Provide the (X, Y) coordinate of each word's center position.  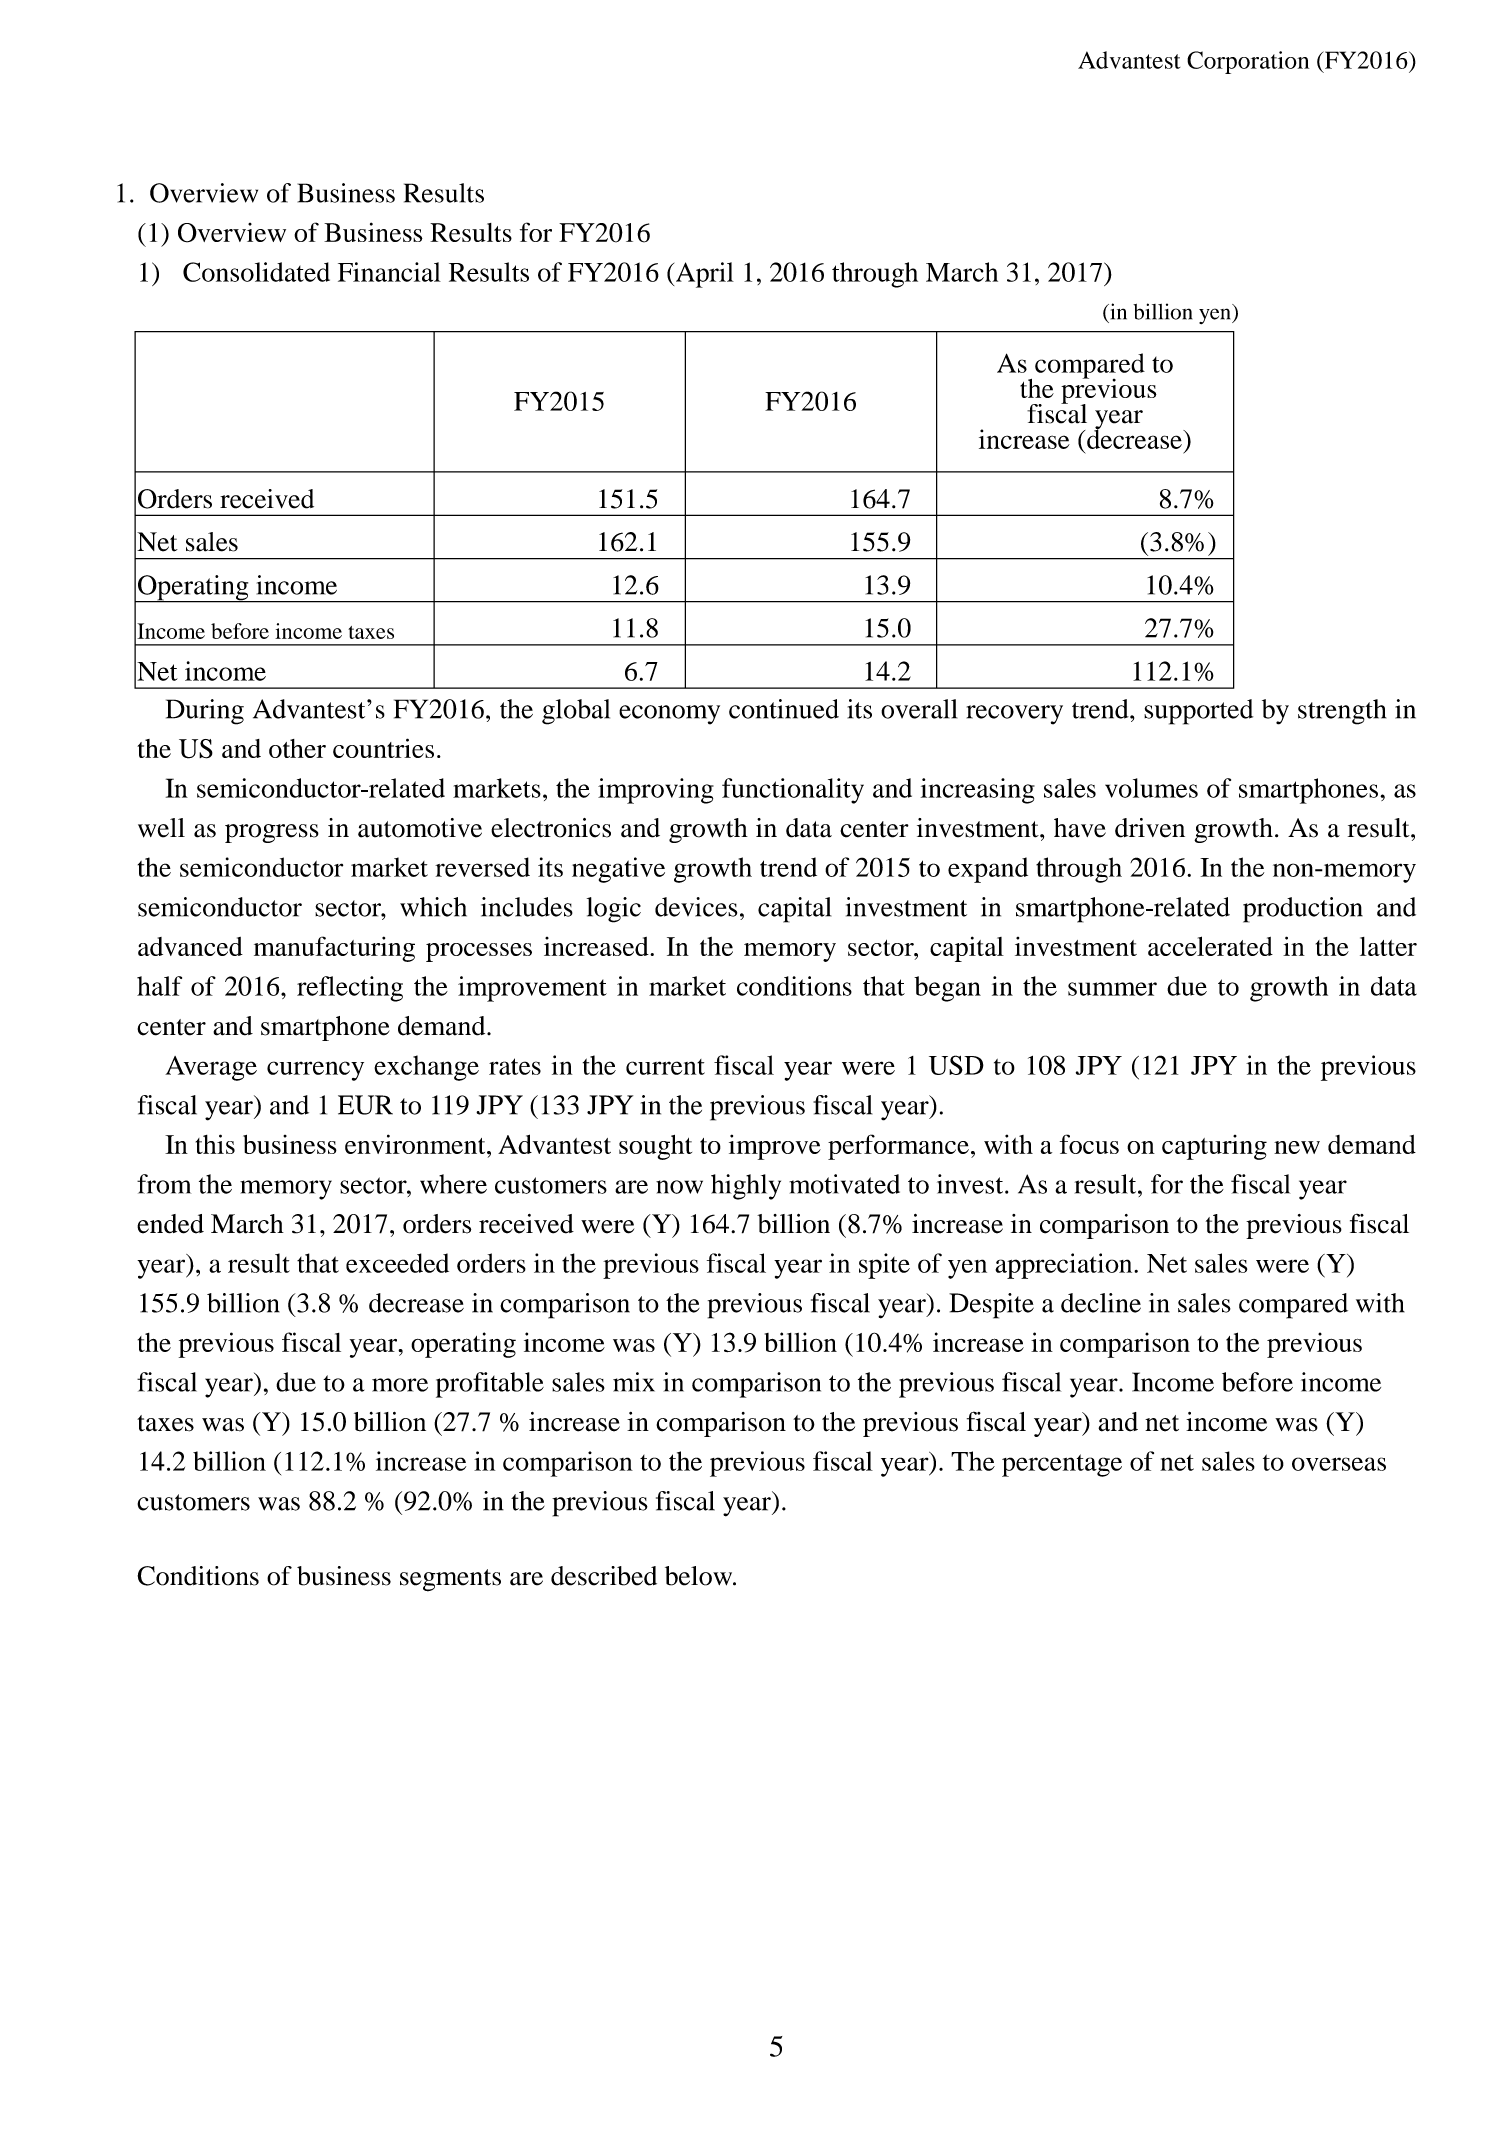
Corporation (1248, 62)
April (703, 275)
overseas (1339, 1464)
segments (450, 1580)
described (604, 1576)
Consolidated (256, 272)
